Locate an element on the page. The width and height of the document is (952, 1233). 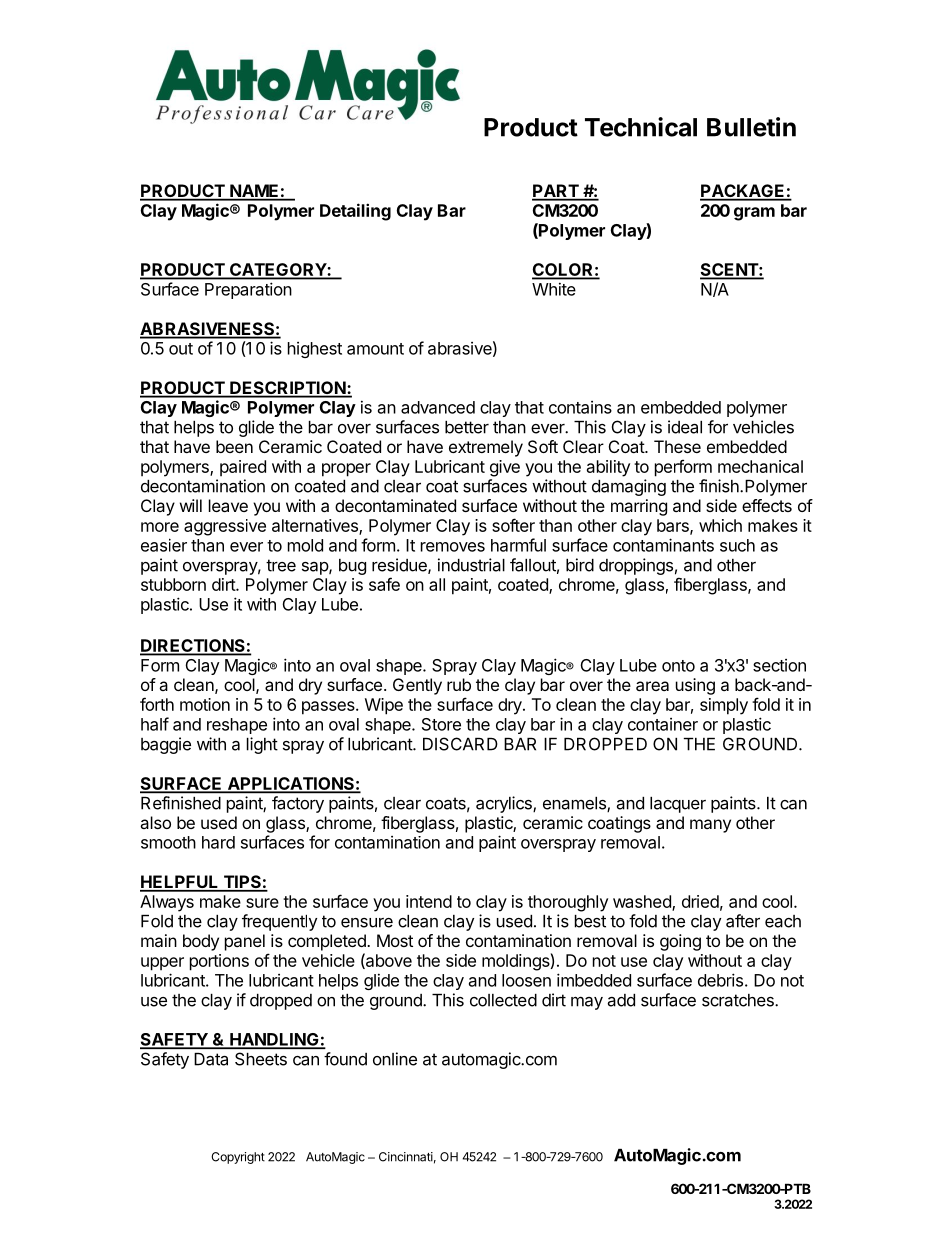
online is located at coordinates (395, 1059).
